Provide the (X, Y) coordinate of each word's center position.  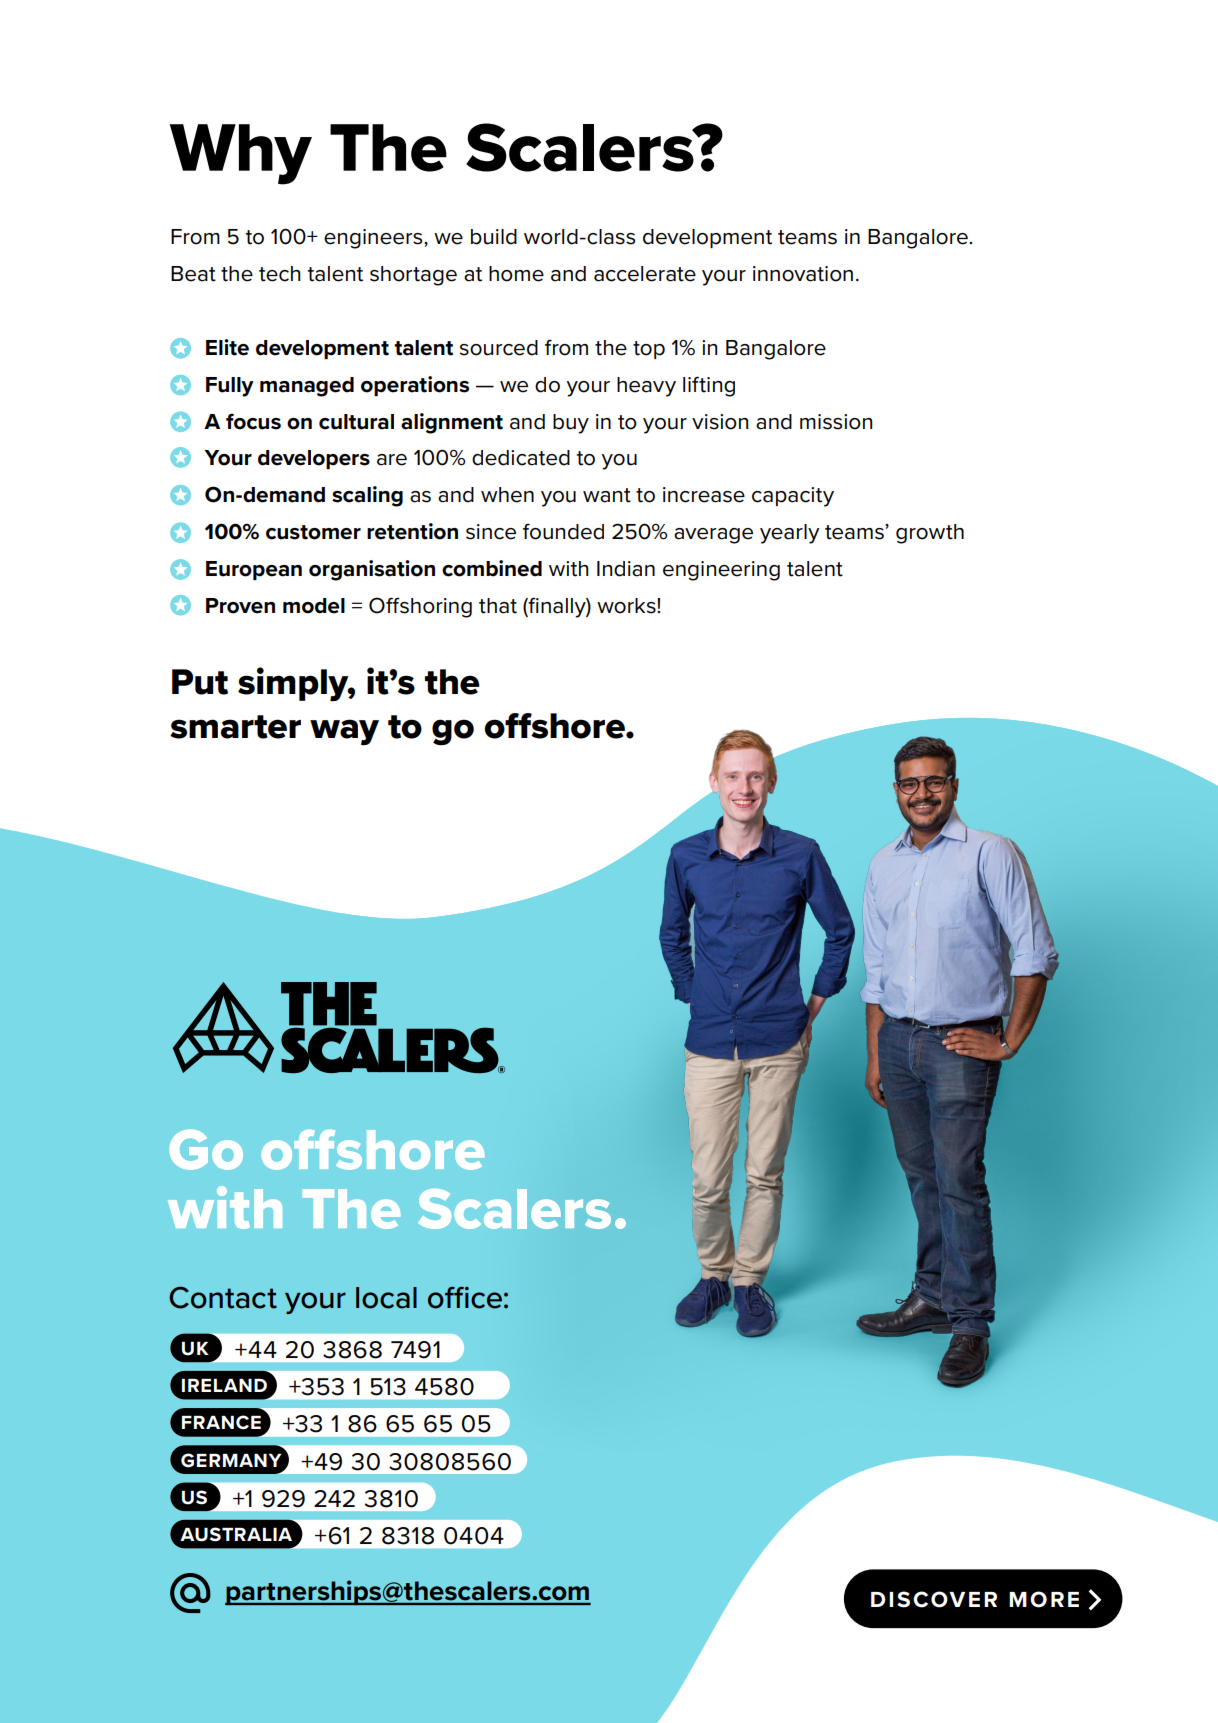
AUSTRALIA (236, 1534)
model (314, 606)
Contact (223, 1297)
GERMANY (231, 1460)
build (494, 237)
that (498, 606)
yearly (790, 534)
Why (241, 154)
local (386, 1298)
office (465, 1298)
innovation (803, 274)
